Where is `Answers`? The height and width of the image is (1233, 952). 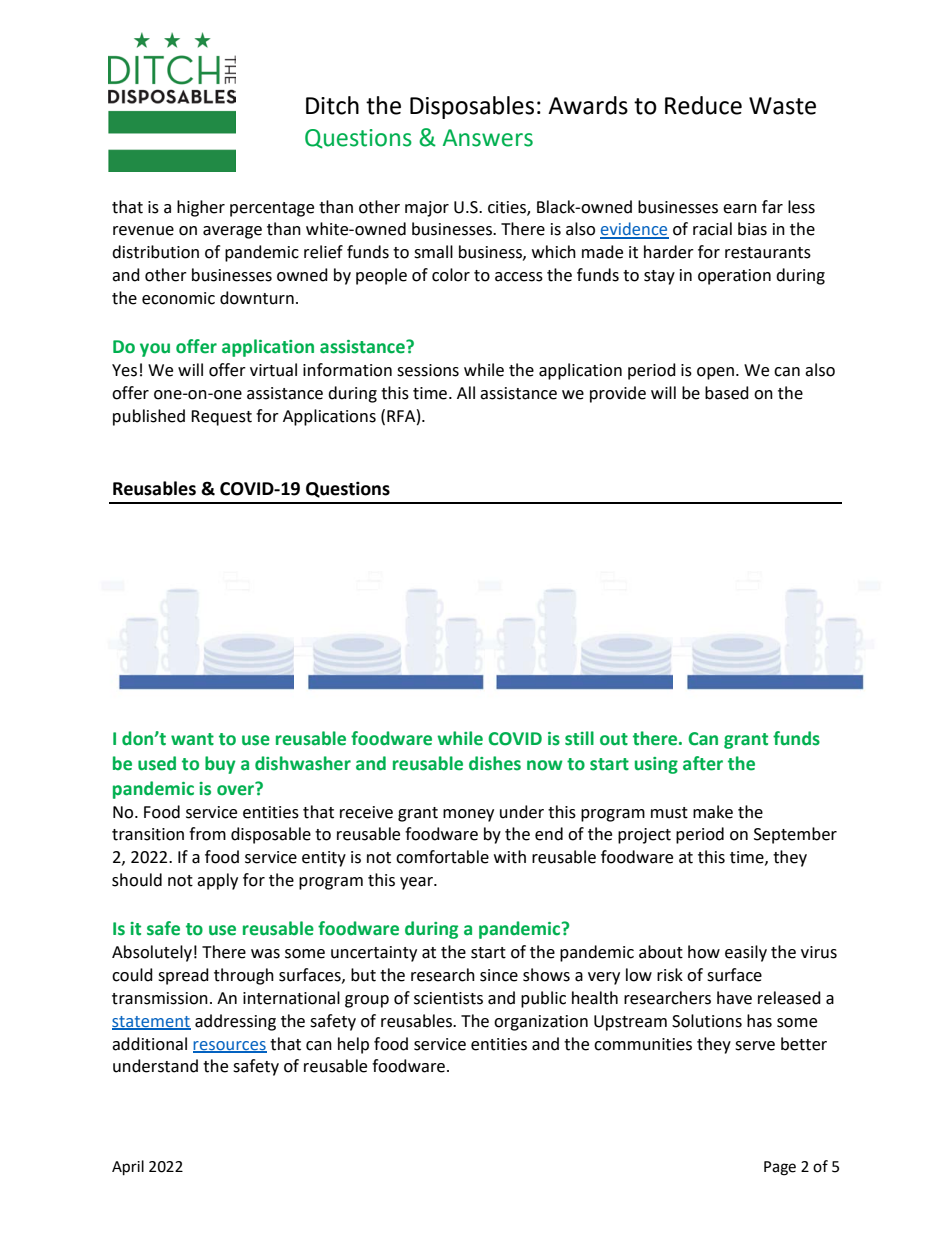
Answers is located at coordinates (488, 138).
